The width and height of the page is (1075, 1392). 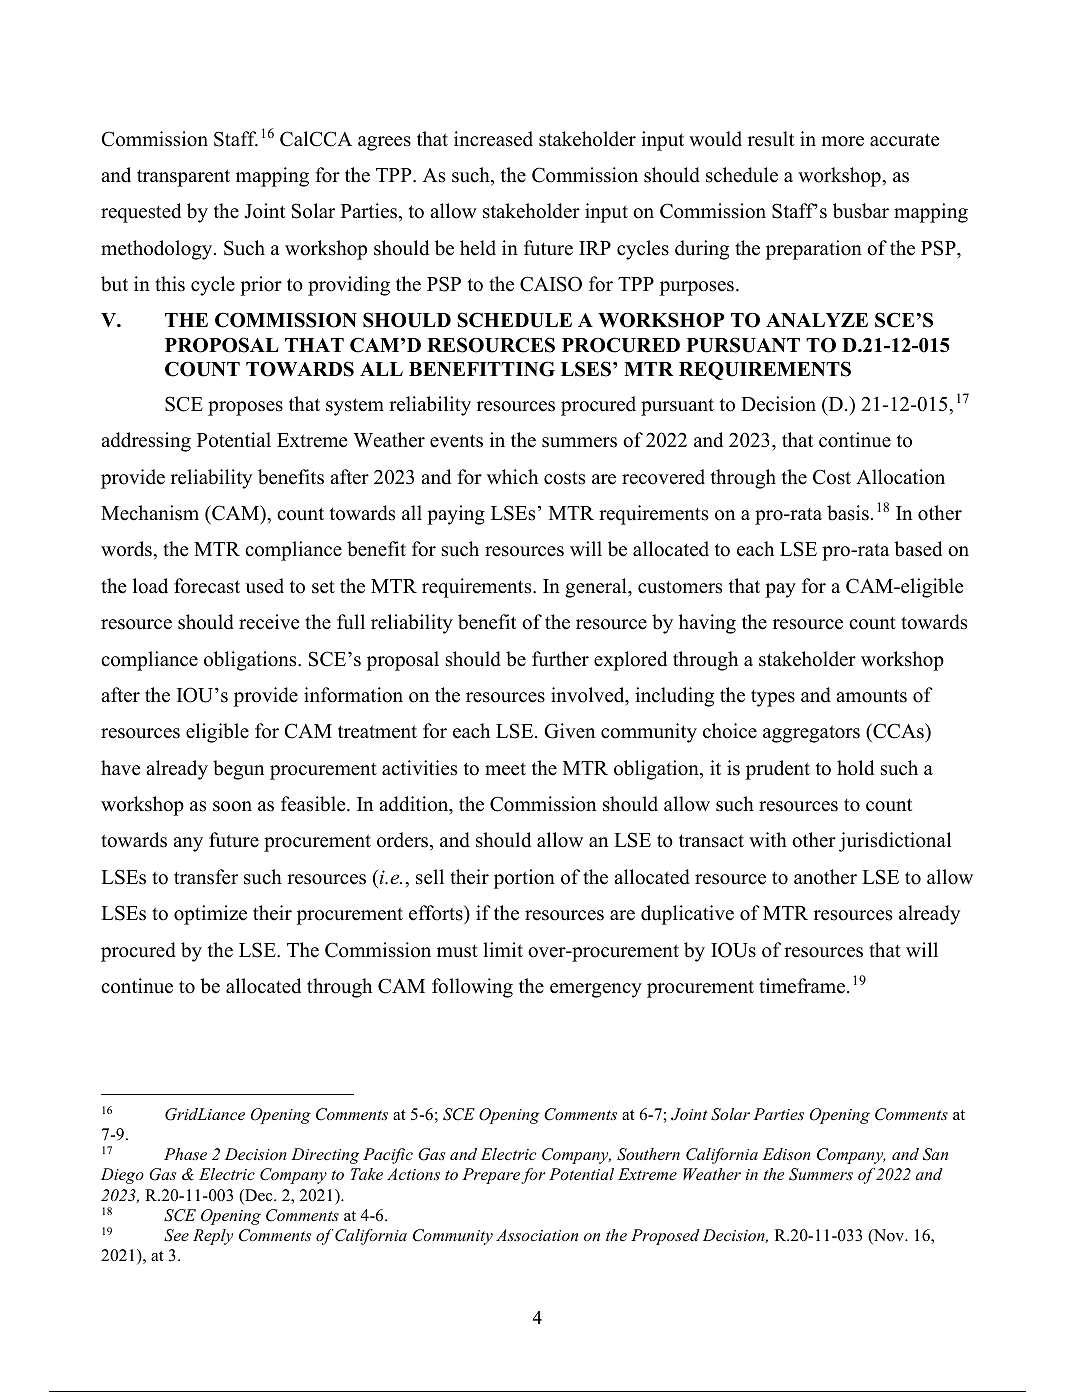 I want to click on proposes, so click(x=245, y=408).
